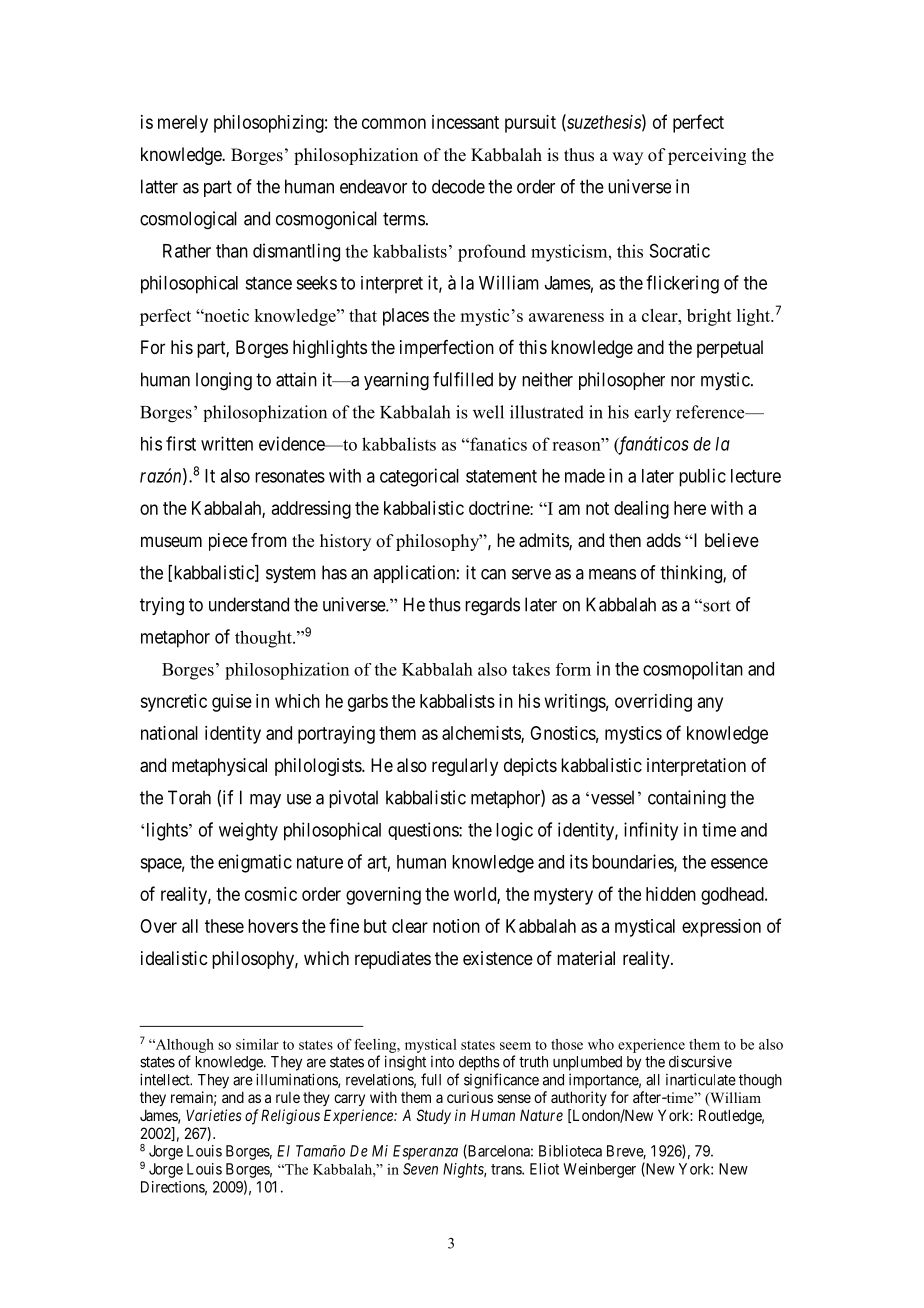 This screenshot has width=924, height=1308. What do you see at coordinates (465, 122) in the screenshot?
I see `incessant` at bounding box center [465, 122].
